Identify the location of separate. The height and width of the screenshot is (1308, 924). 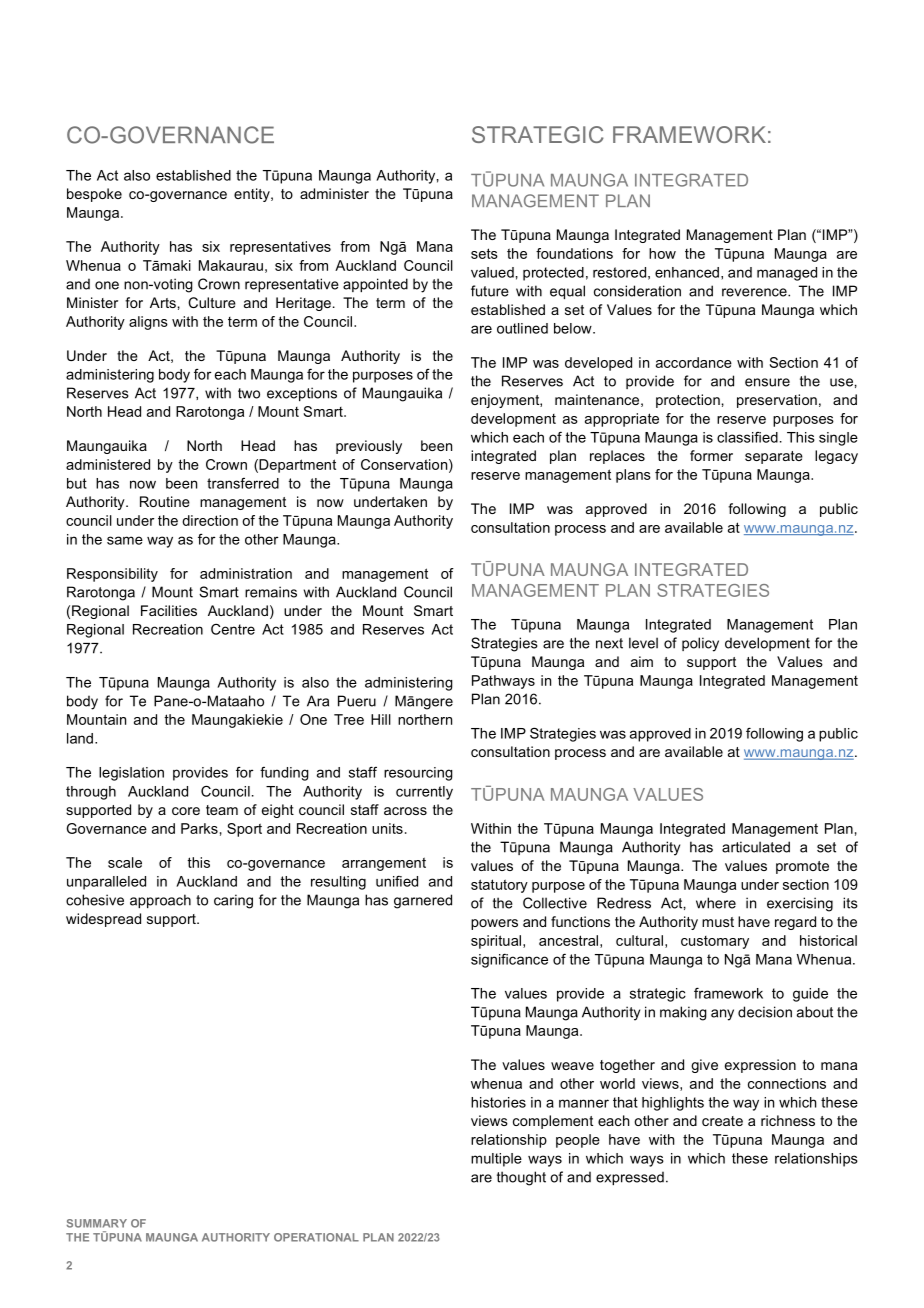
(774, 457).
